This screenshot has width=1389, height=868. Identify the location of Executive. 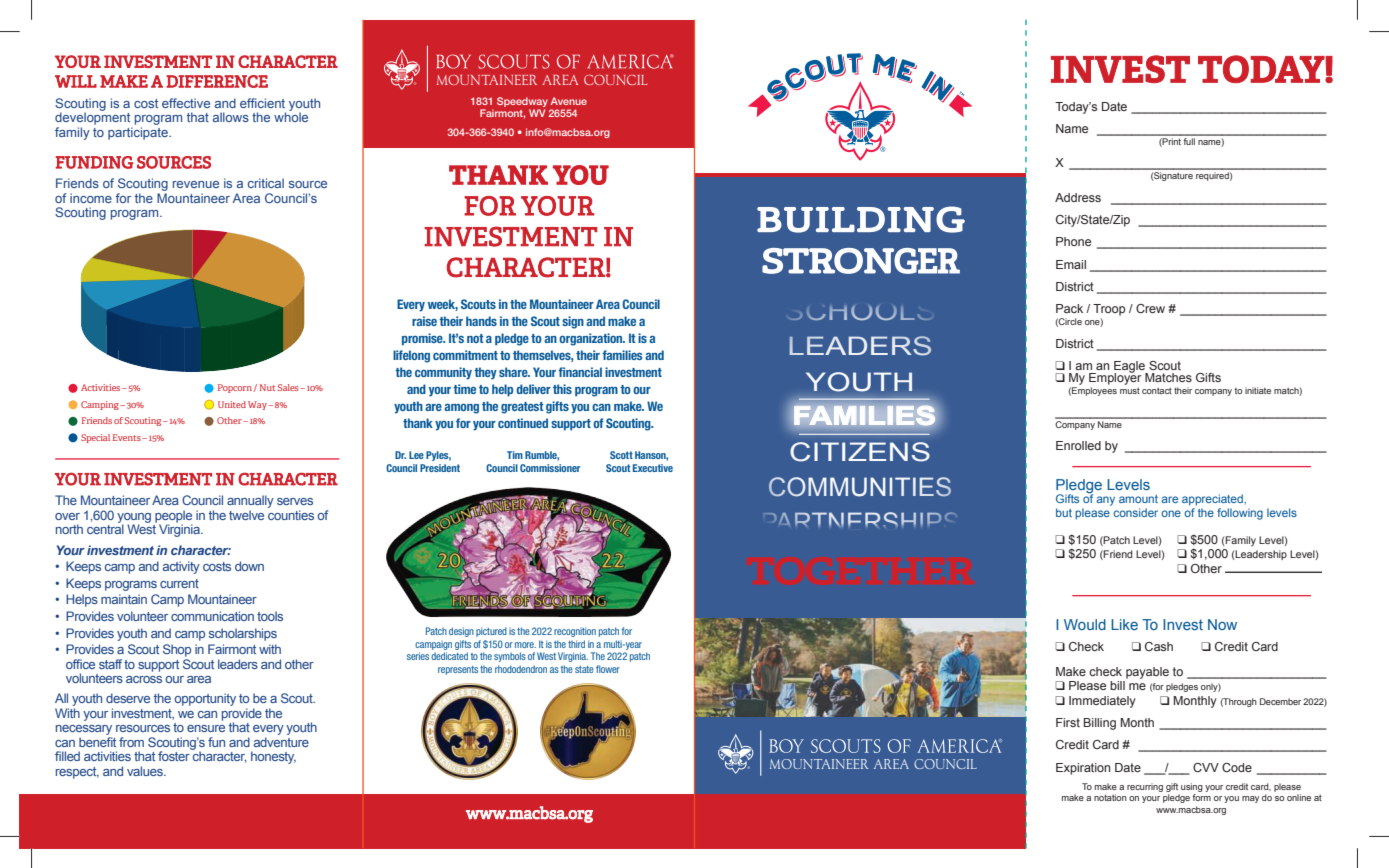
(653, 468).
